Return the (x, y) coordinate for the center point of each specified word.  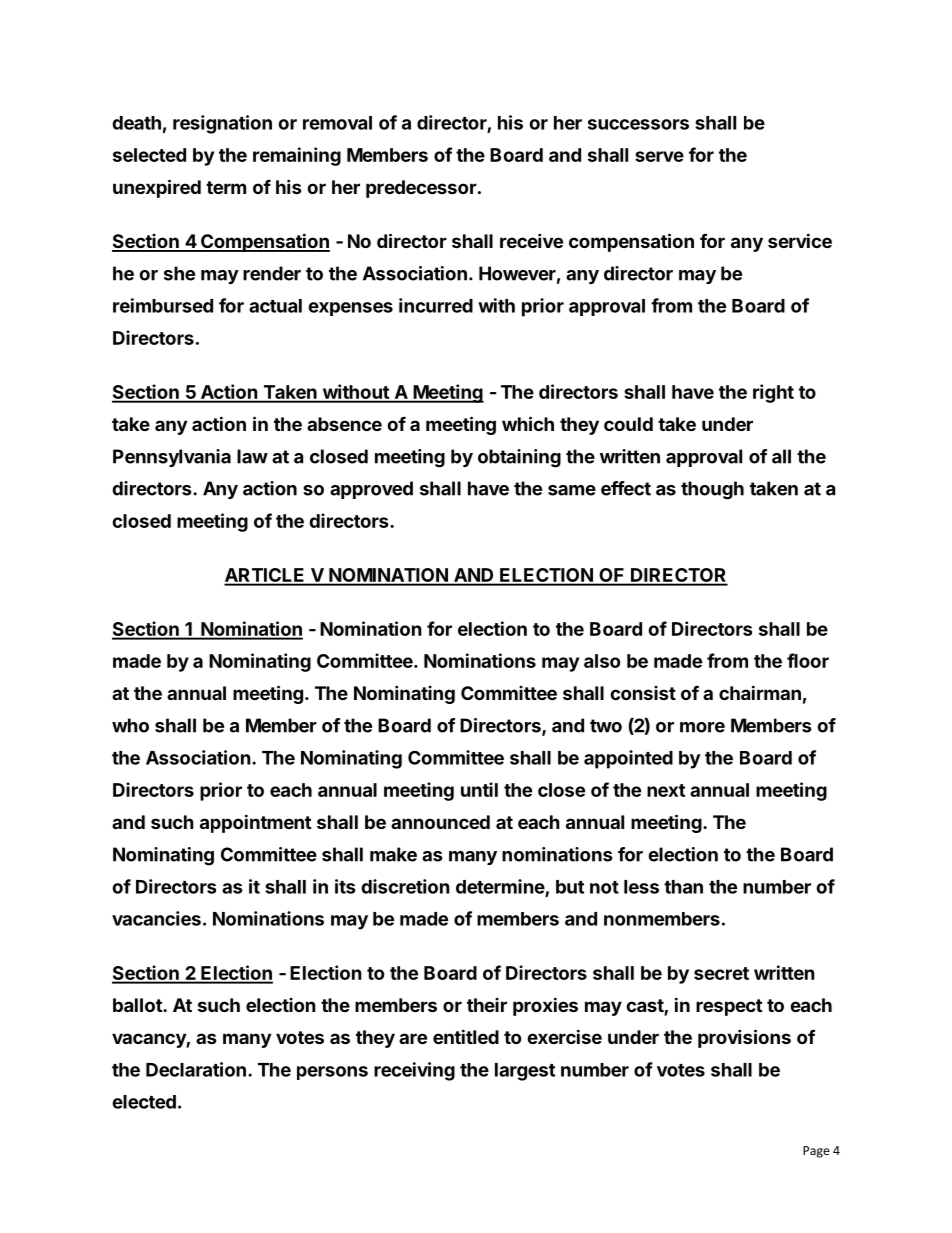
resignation (222, 124)
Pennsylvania (172, 458)
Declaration (196, 1069)
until (479, 789)
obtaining (519, 458)
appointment (255, 823)
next (666, 790)
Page (816, 1152)
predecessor (421, 189)
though (712, 490)
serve (659, 156)
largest (525, 1072)
